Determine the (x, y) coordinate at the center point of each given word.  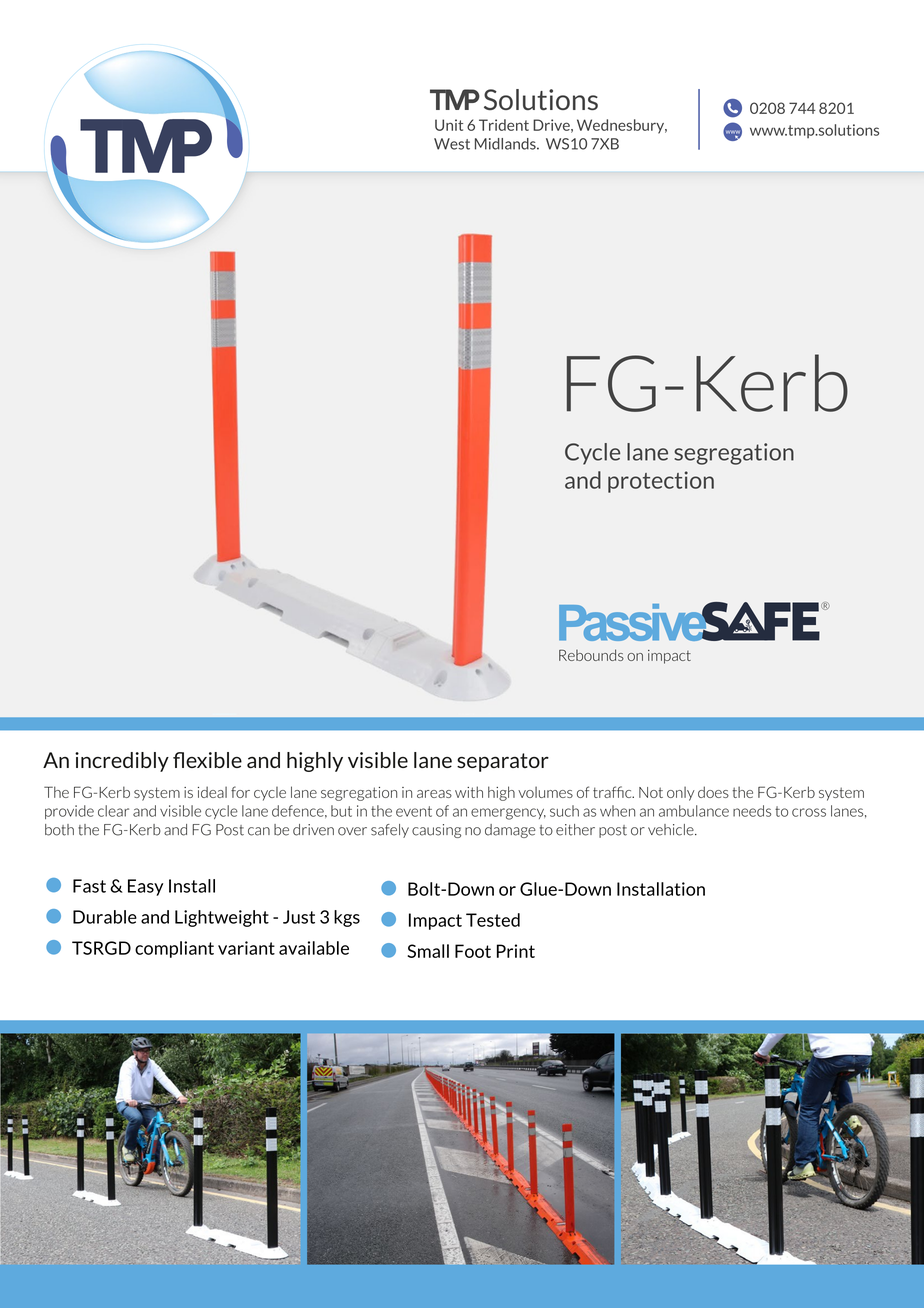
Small (428, 951)
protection (661, 482)
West (452, 144)
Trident (504, 125)
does (713, 792)
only (681, 794)
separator (503, 762)
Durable (105, 917)
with (469, 792)
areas (434, 794)
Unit (449, 125)
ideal (212, 792)
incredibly (122, 762)
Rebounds (591, 655)
